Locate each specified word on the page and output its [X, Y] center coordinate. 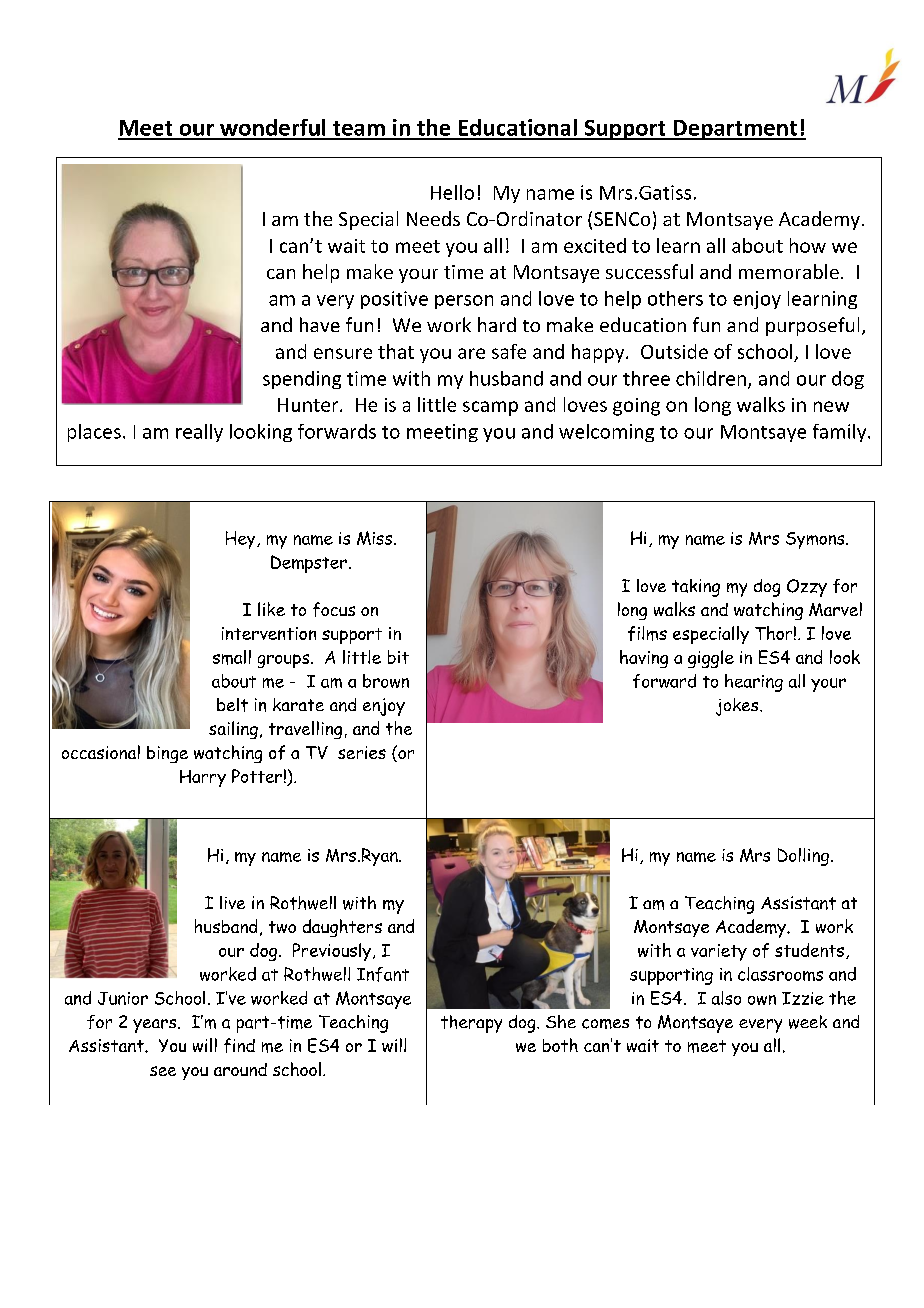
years [156, 1026]
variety [719, 952]
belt [232, 705]
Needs [433, 218]
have [320, 324]
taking [696, 588]
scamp [490, 408]
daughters [342, 928]
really [199, 433]
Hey [242, 540]
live [232, 902]
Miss [376, 538]
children [711, 378]
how [808, 245]
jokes [738, 707]
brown [386, 681]
